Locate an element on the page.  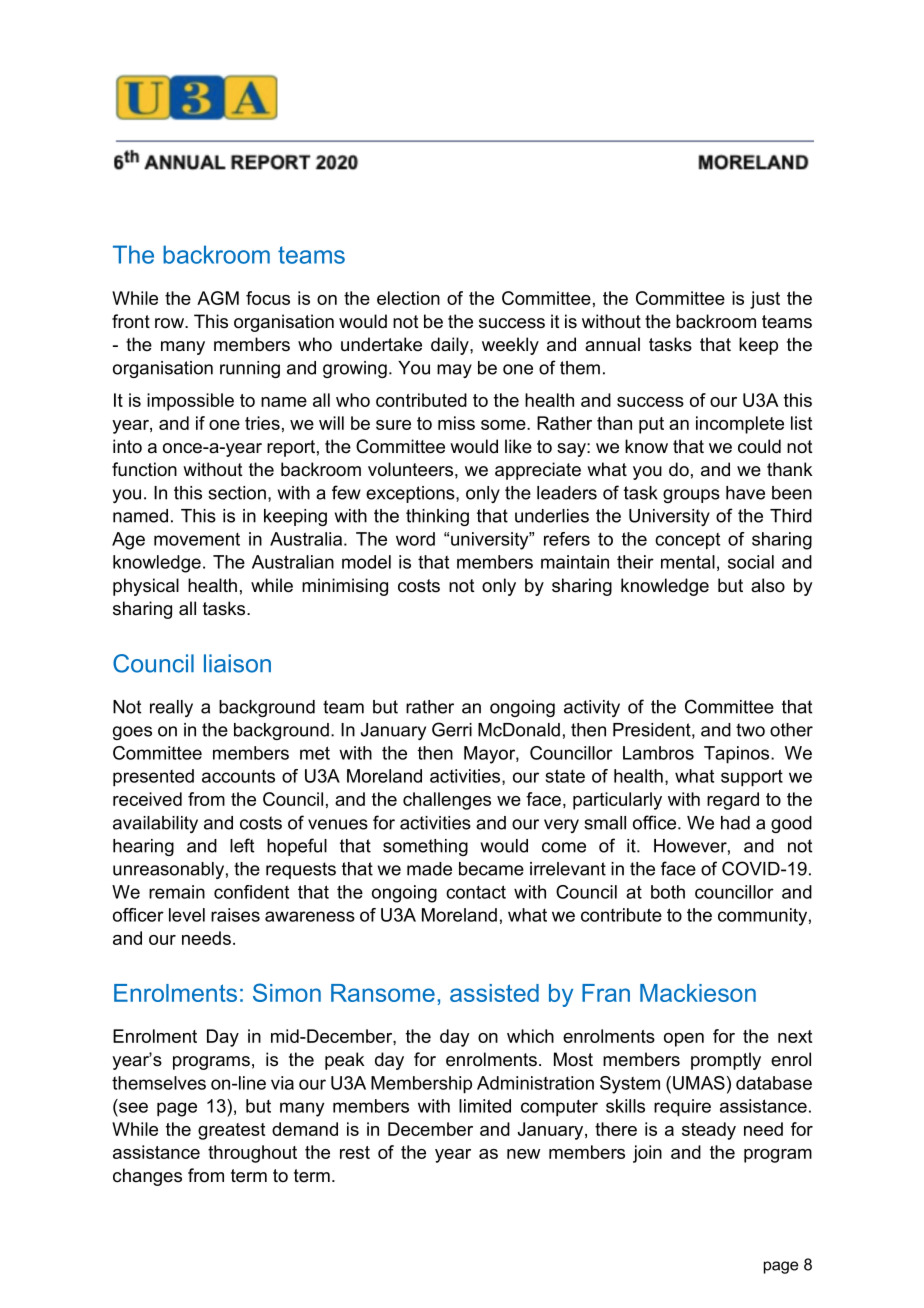
AGM is located at coordinates (218, 298).
